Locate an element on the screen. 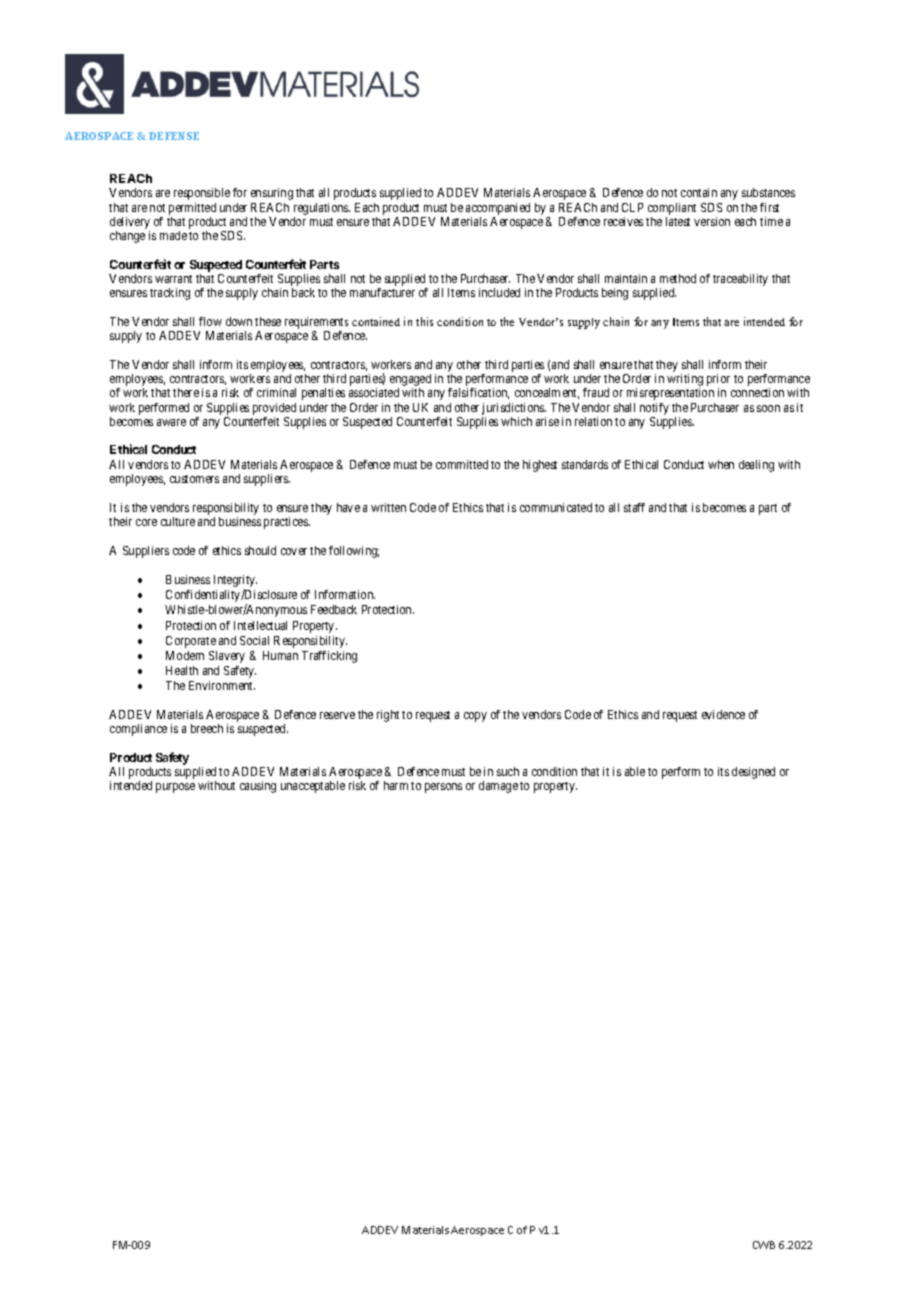 The width and height of the screenshot is (924, 1308). staff is located at coordinates (634, 507).
